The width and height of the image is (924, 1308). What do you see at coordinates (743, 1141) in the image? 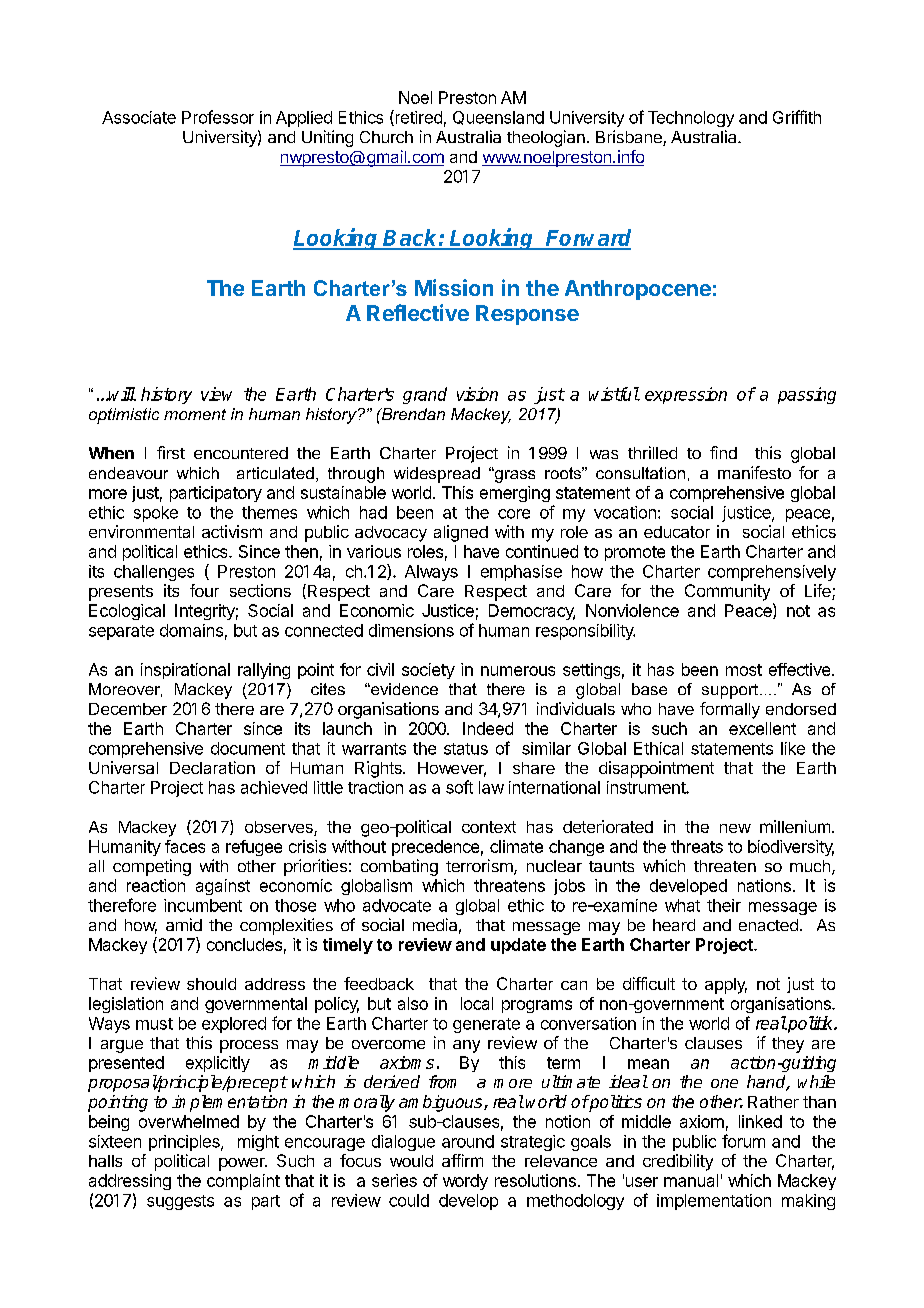
I see `forum` at bounding box center [743, 1141].
